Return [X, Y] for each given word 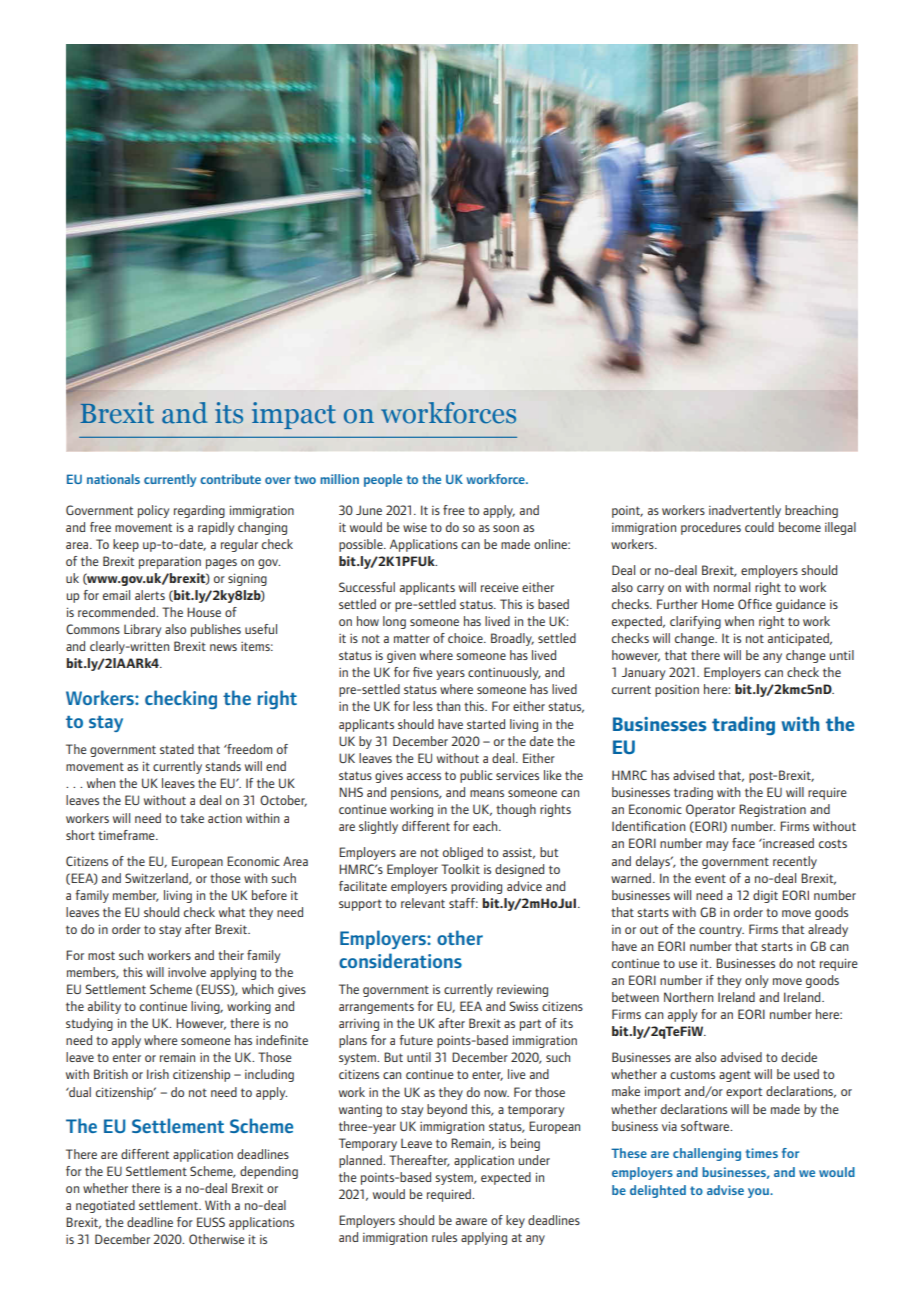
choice [466, 638]
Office [755, 604]
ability [104, 1007]
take [192, 818]
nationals [113, 479]
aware [471, 1221]
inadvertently [745, 511]
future [416, 1040]
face [743, 843]
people [383, 480]
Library [142, 630]
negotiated [105, 1206]
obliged [463, 853]
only [757, 981]
